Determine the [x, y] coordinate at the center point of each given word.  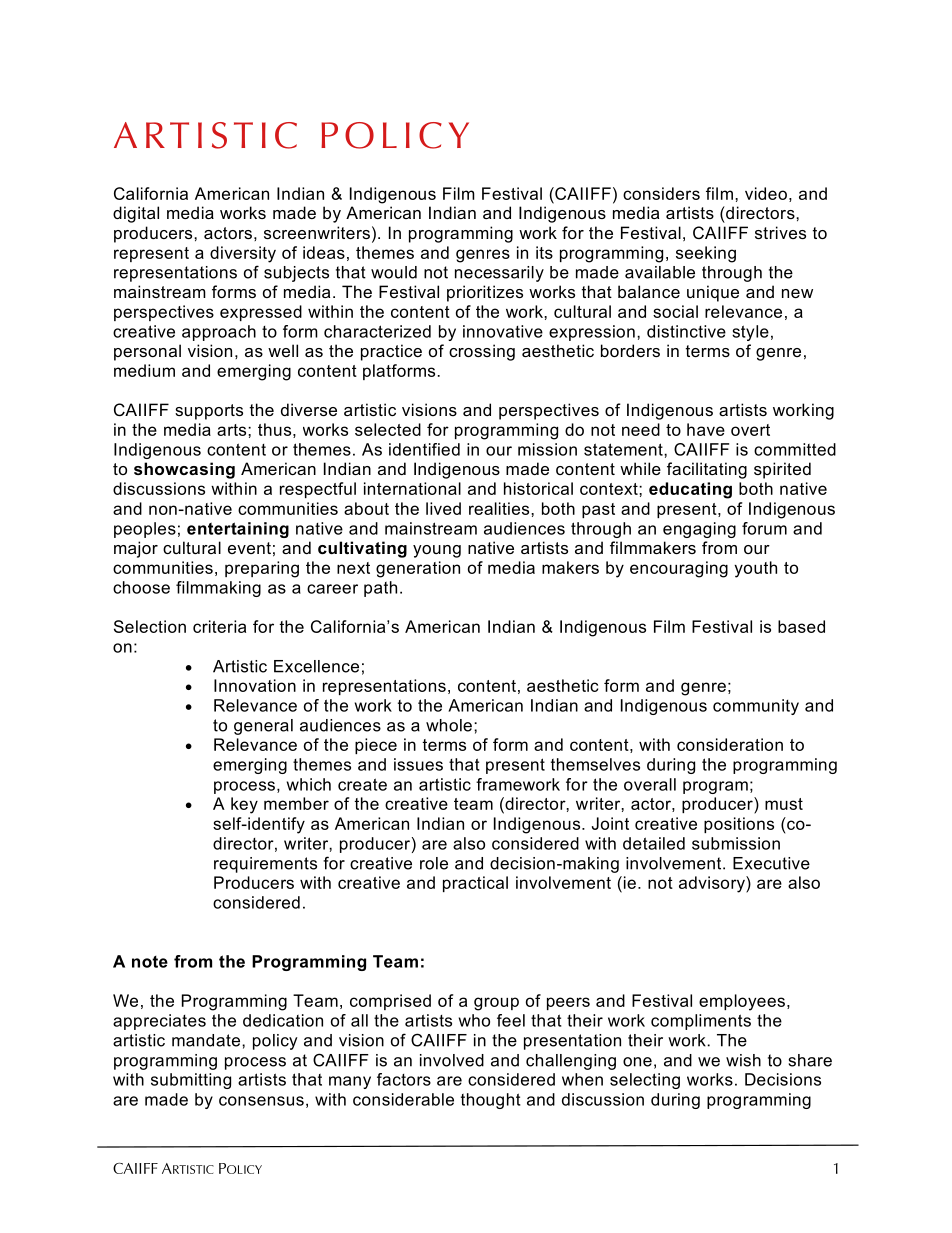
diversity [243, 254]
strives [780, 232]
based [801, 626]
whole [449, 725]
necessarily [499, 274]
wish [743, 1060]
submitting [191, 1081]
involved [452, 1060]
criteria [219, 626]
